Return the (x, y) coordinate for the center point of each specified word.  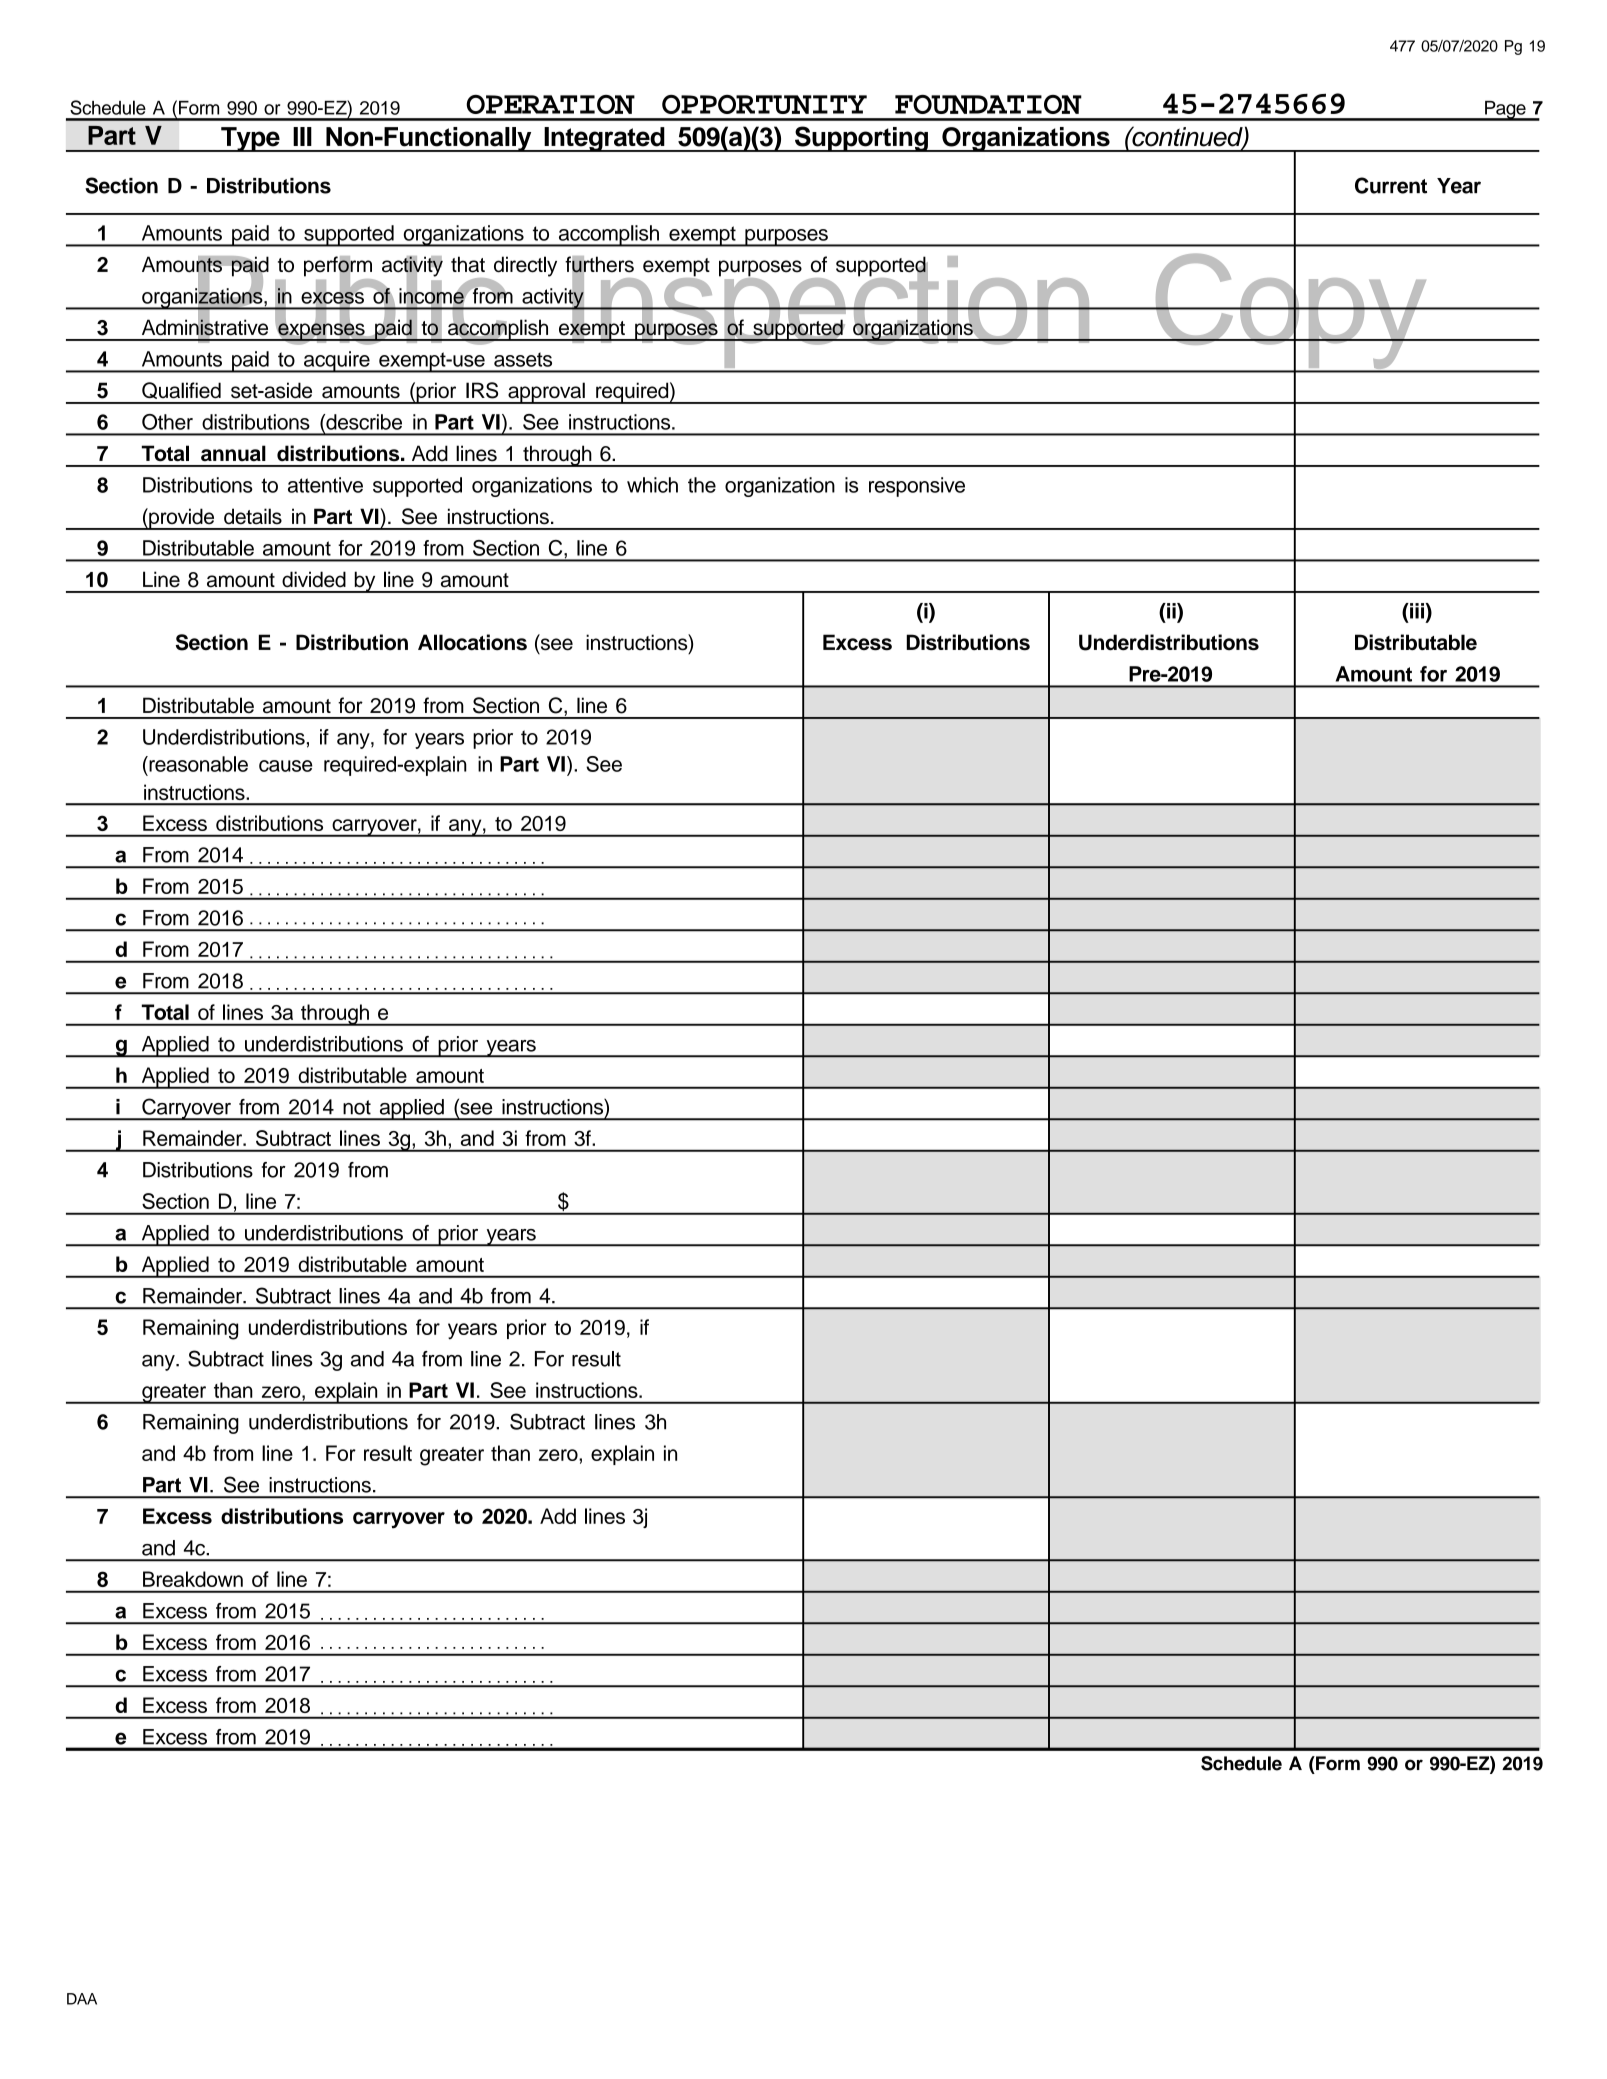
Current (1391, 185)
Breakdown (193, 1579)
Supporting (861, 139)
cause (286, 766)
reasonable (197, 764)
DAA (82, 1999)
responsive (917, 487)
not (357, 1107)
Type (250, 139)
